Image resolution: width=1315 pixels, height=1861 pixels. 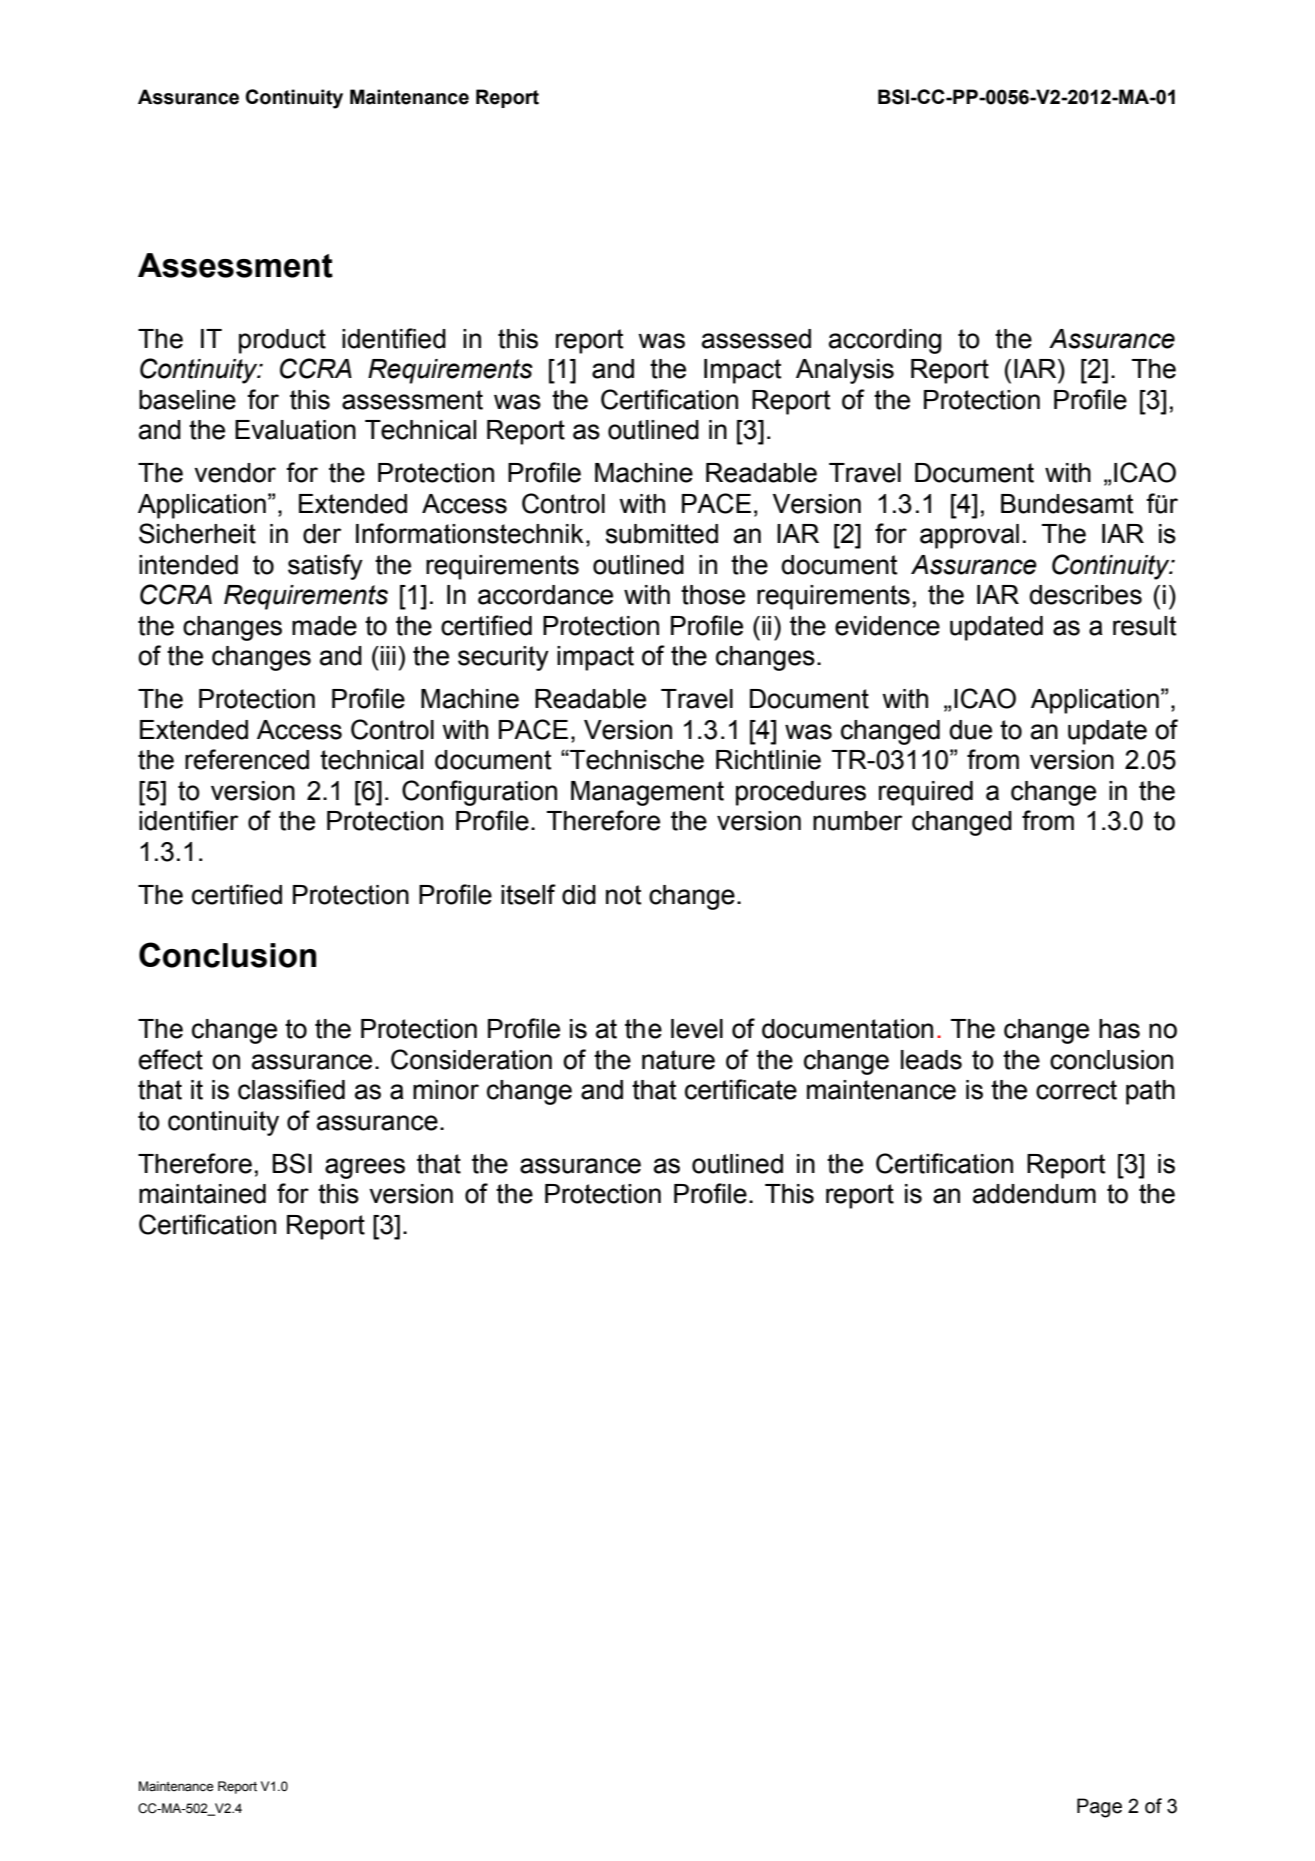 What do you see at coordinates (1099, 1808) in the screenshot?
I see `Page` at bounding box center [1099, 1808].
